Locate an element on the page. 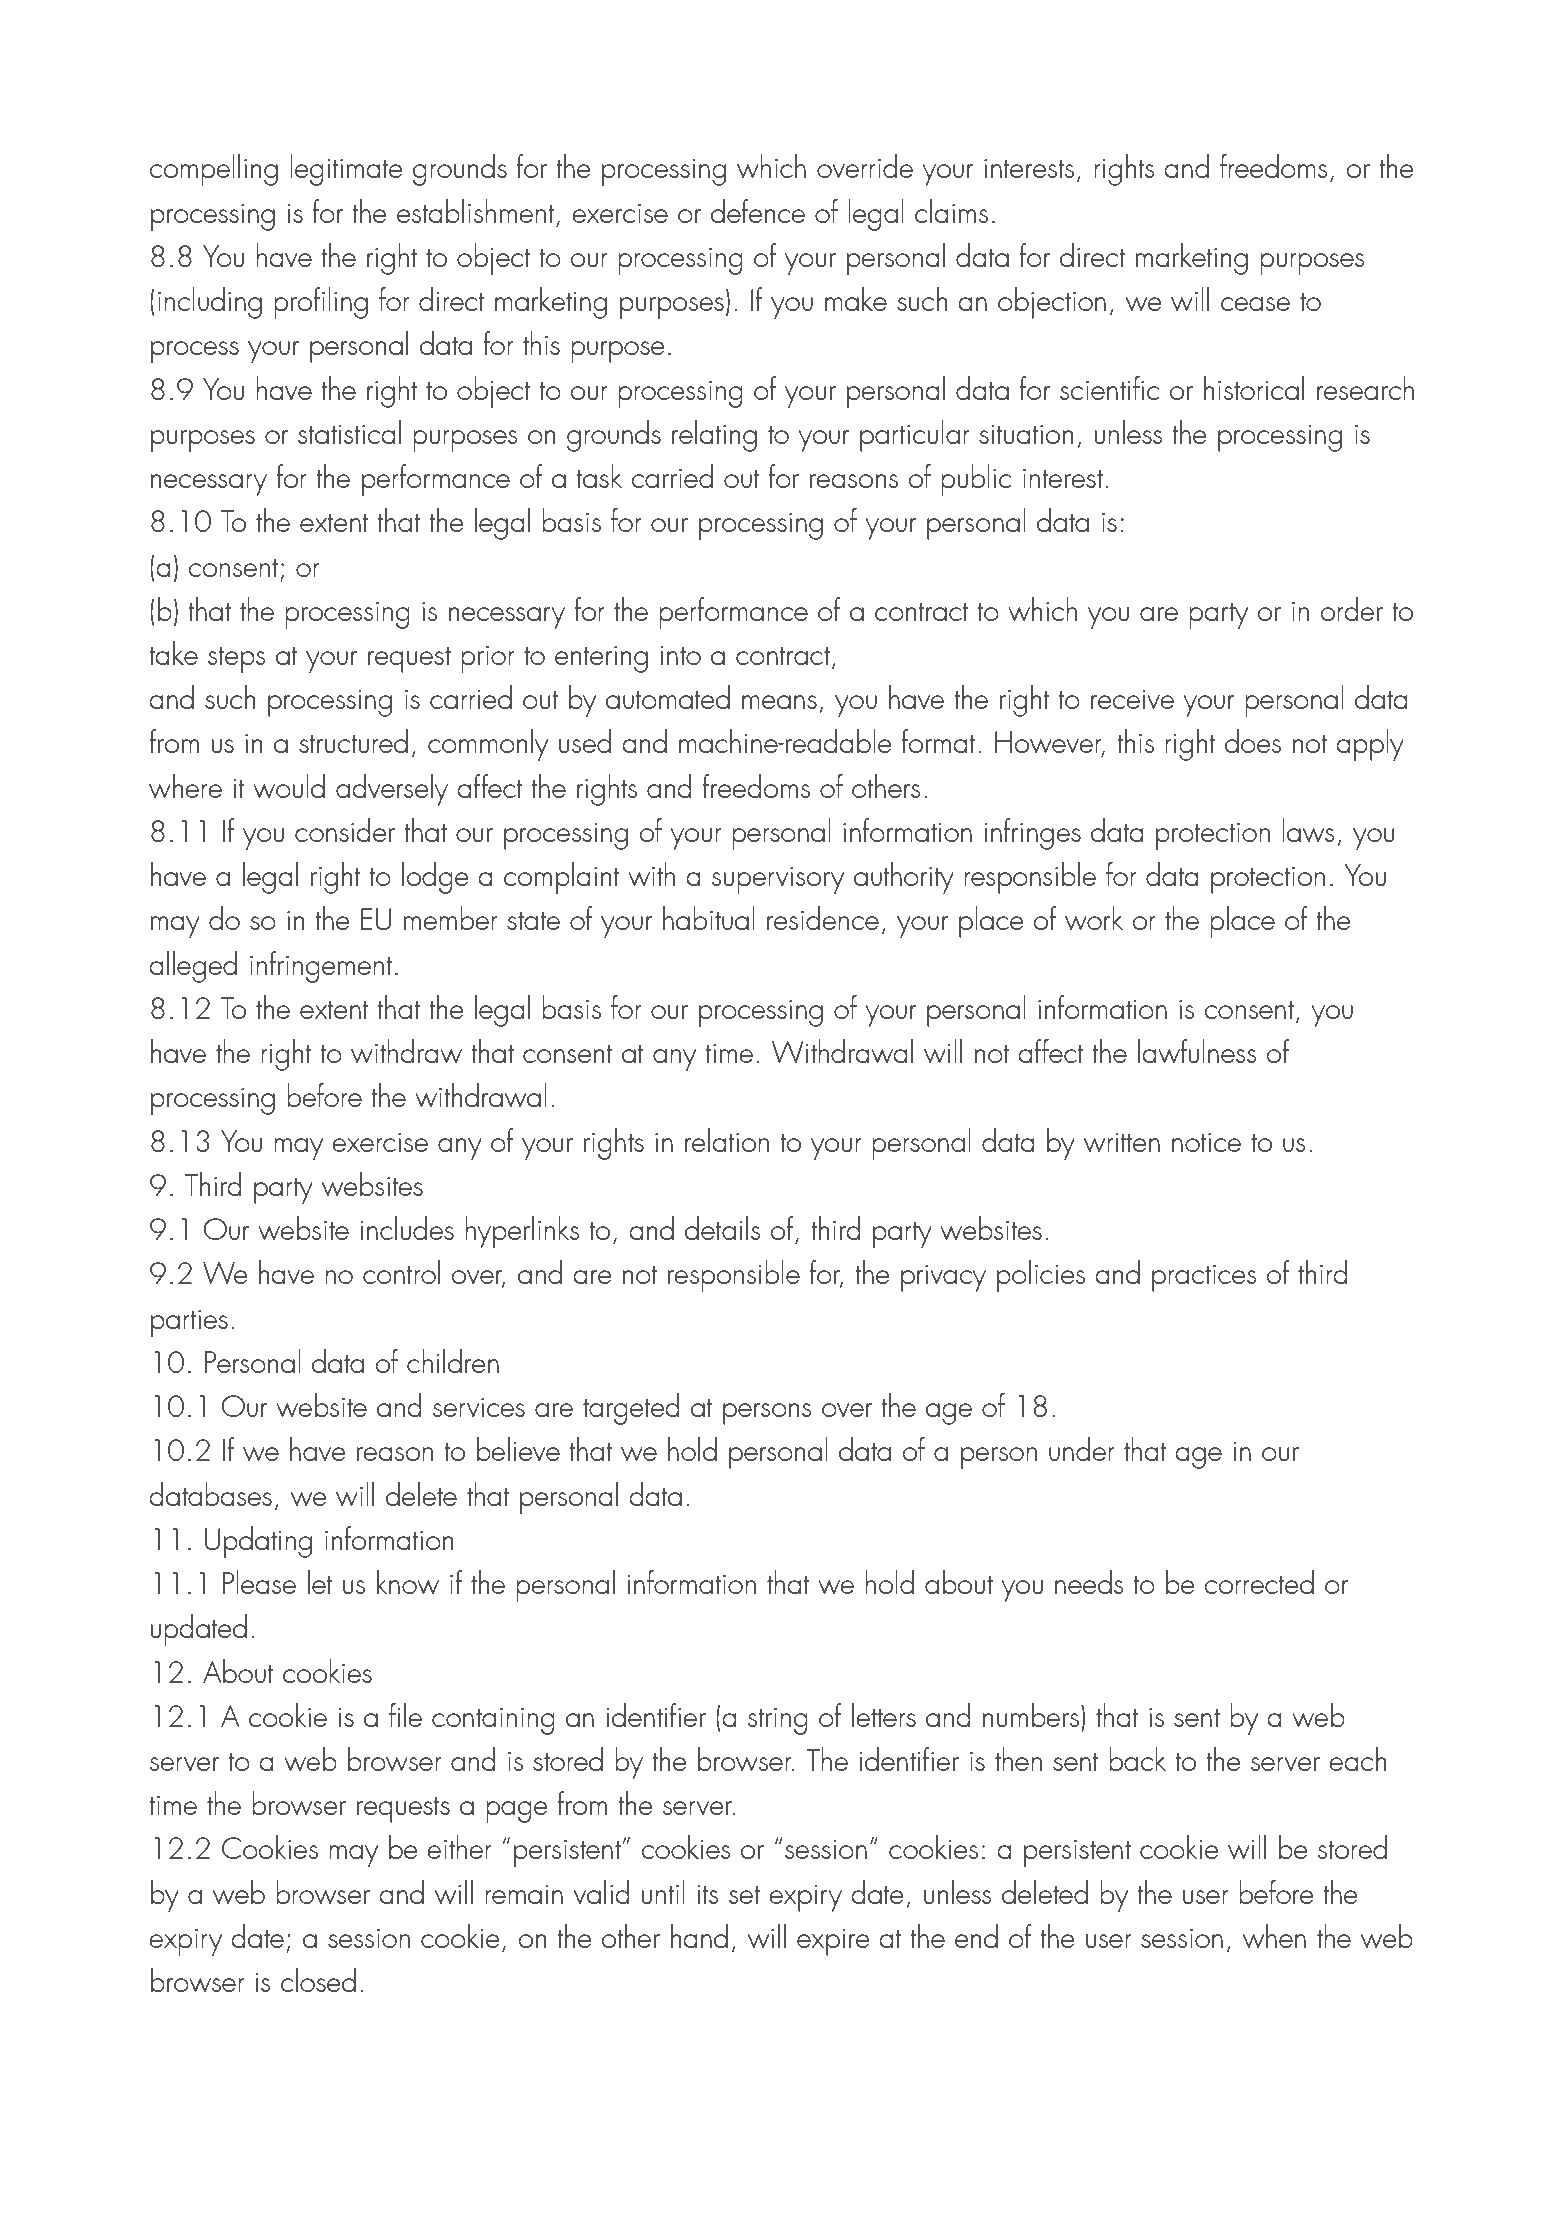 The height and width of the document is (2217, 1567). cease is located at coordinates (1255, 304).
